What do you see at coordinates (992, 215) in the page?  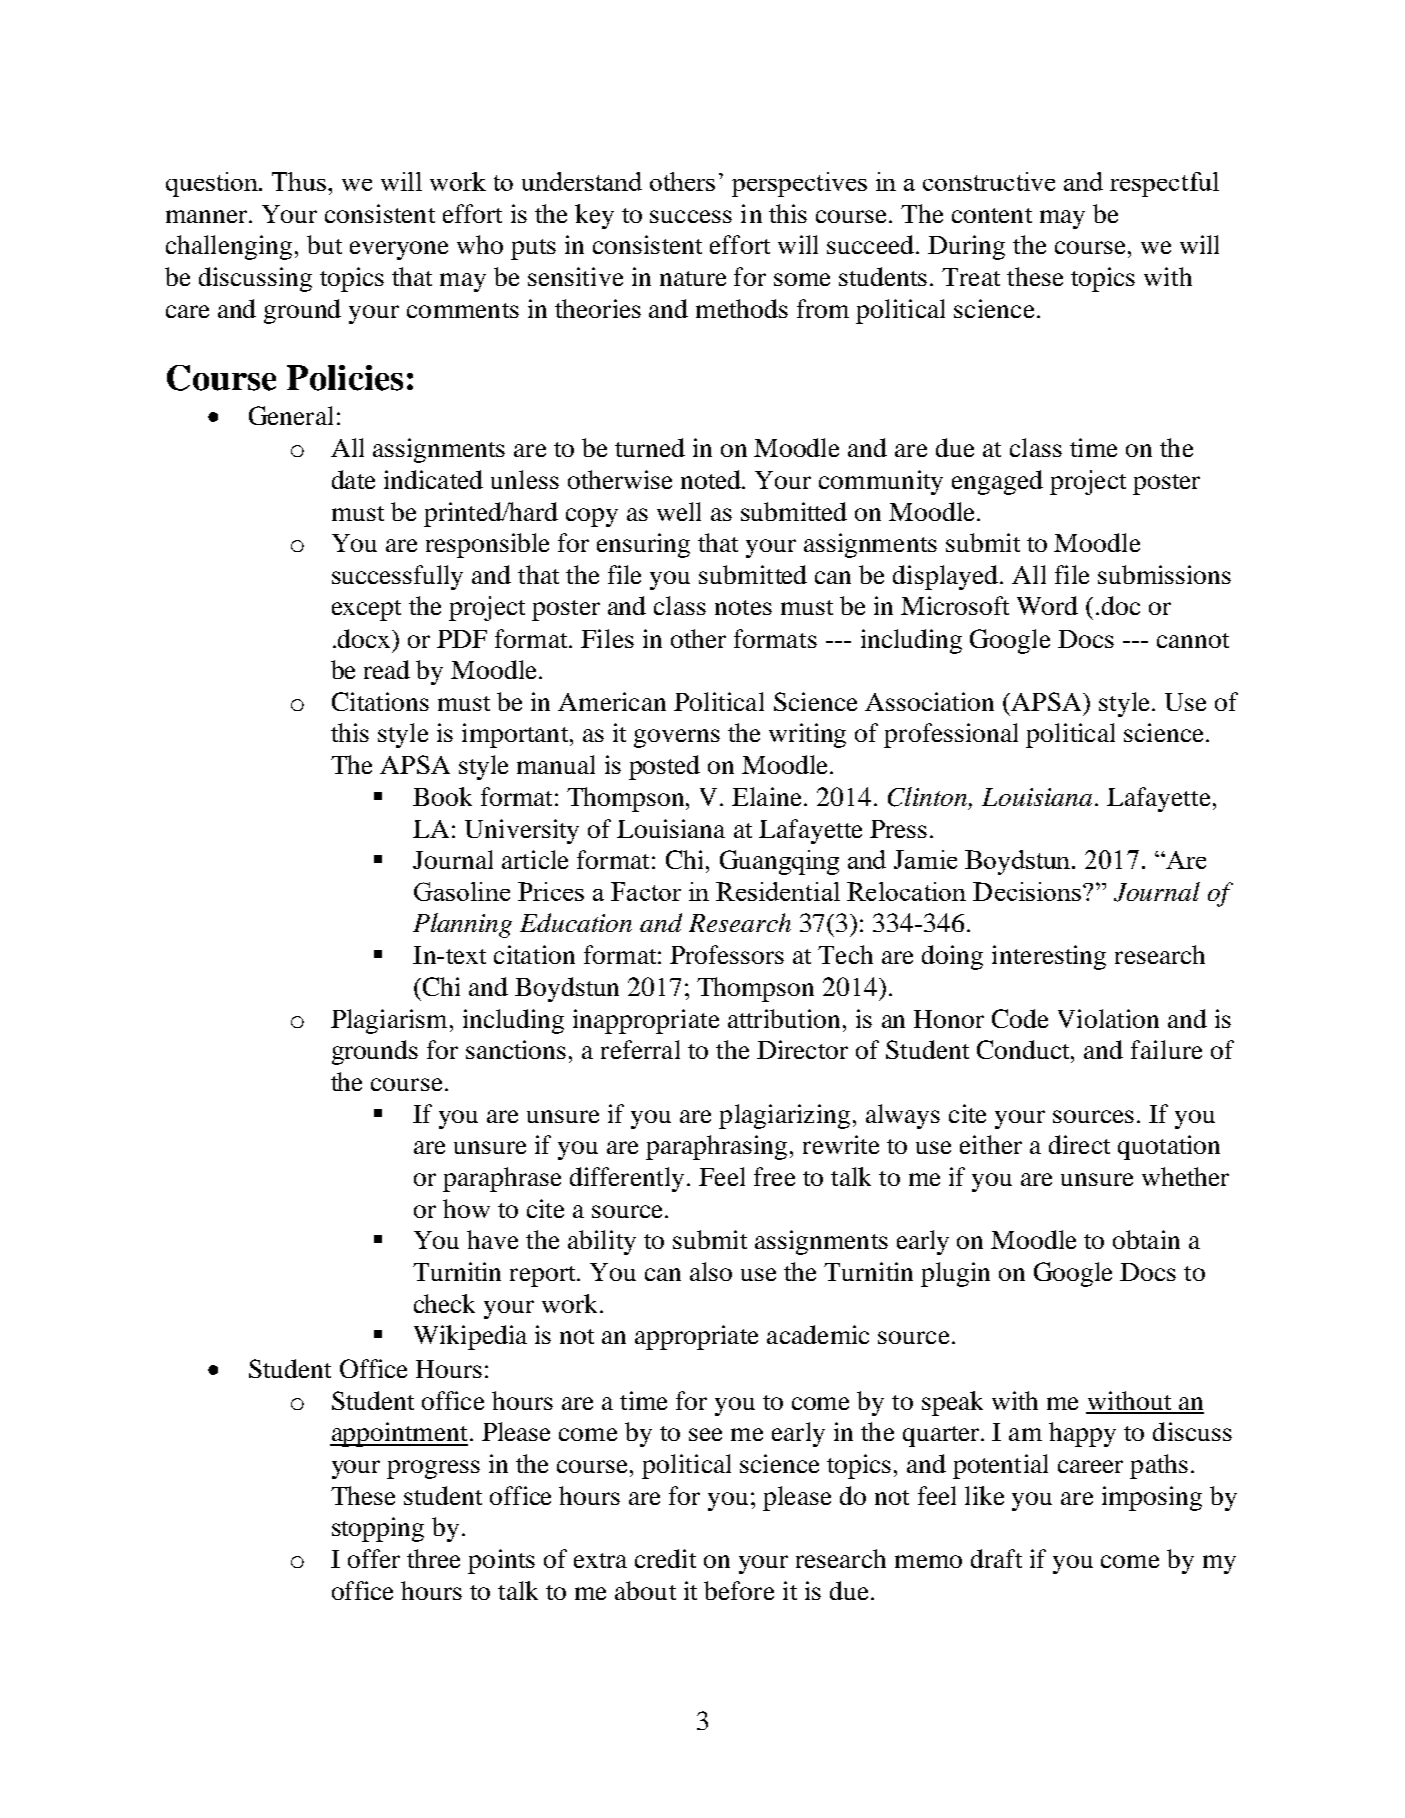 I see `content` at bounding box center [992, 215].
